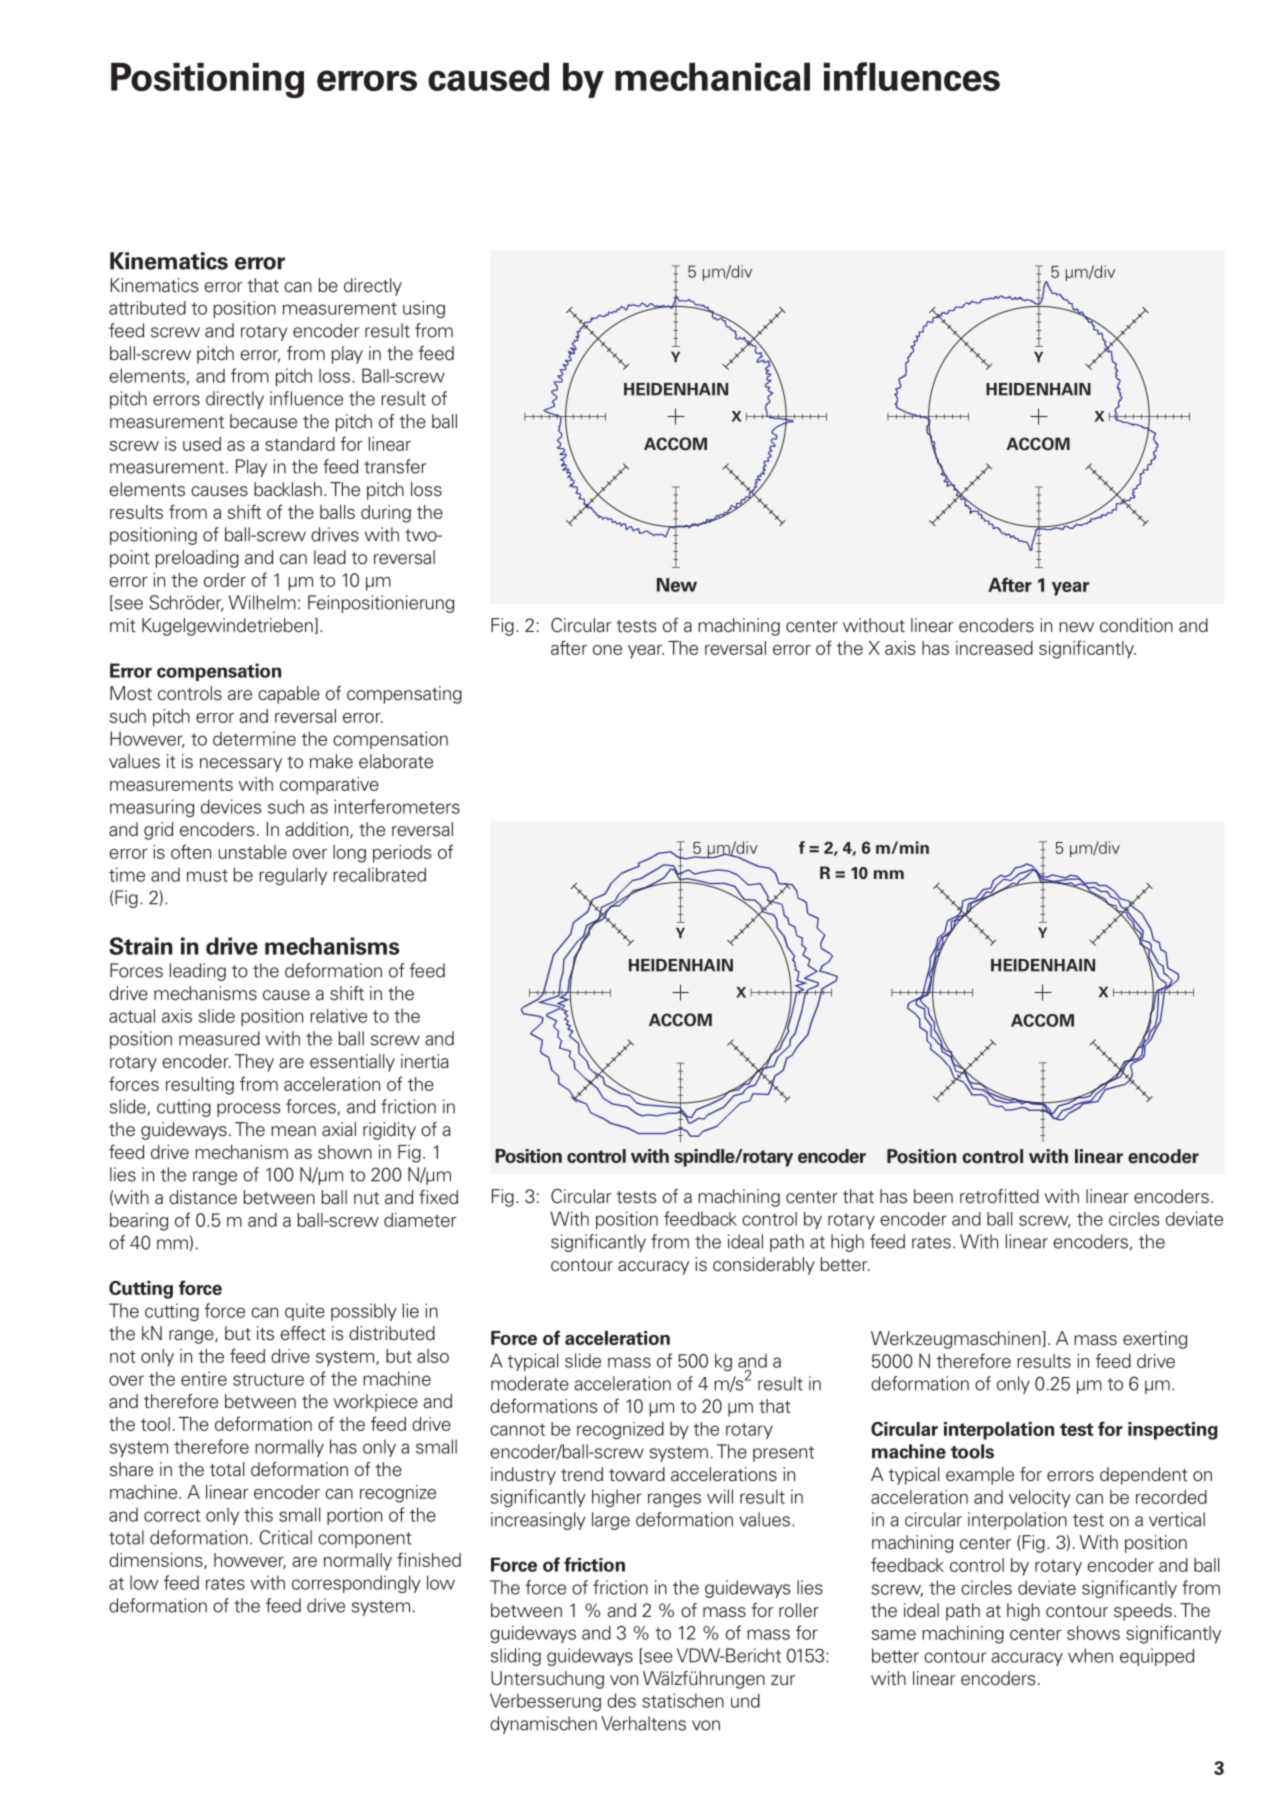  I want to click on attributed, so click(147, 308).
